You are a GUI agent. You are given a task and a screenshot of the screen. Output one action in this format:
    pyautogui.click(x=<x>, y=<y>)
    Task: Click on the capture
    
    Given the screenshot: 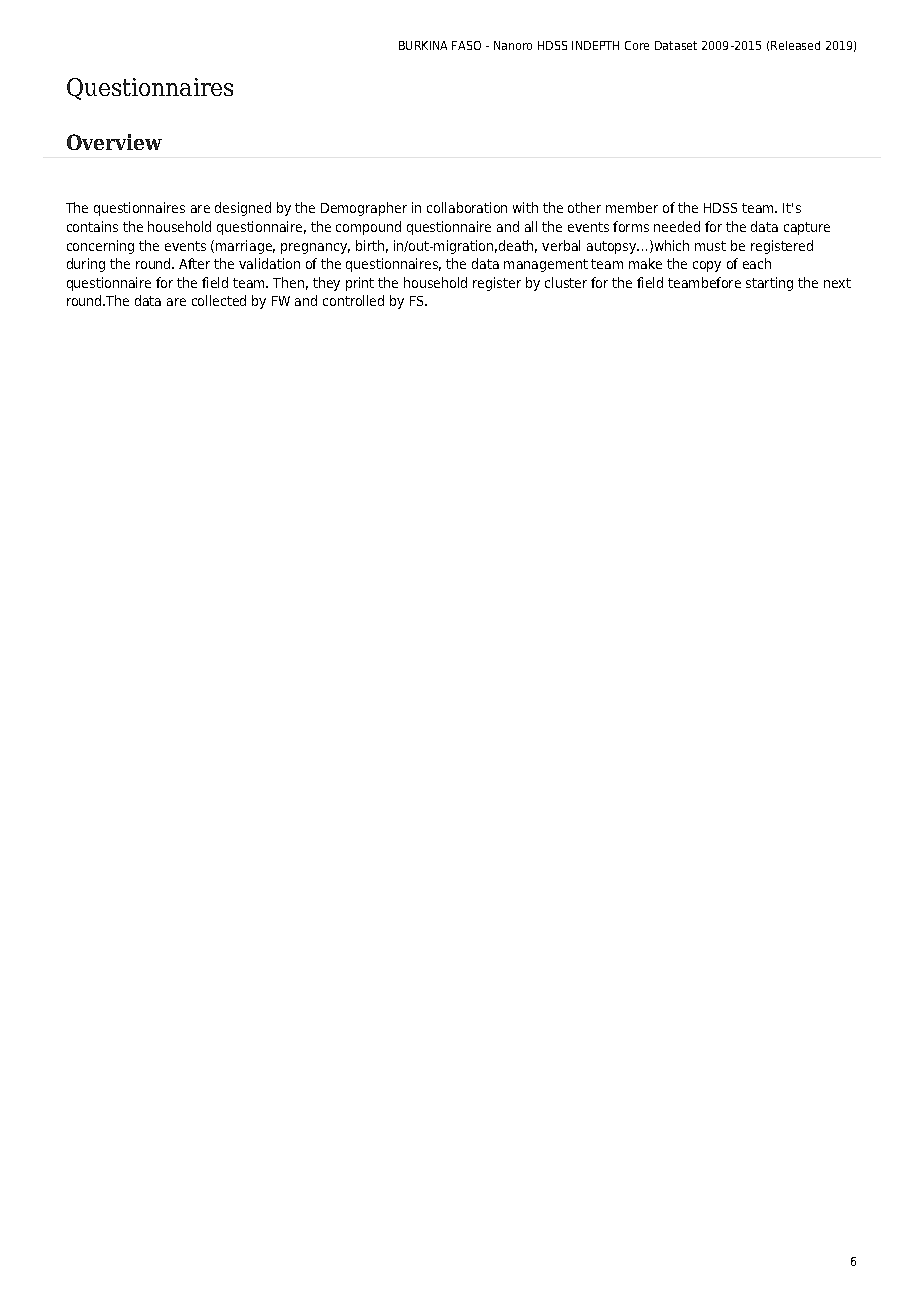 What is the action you would take?
    pyautogui.click(x=807, y=228)
